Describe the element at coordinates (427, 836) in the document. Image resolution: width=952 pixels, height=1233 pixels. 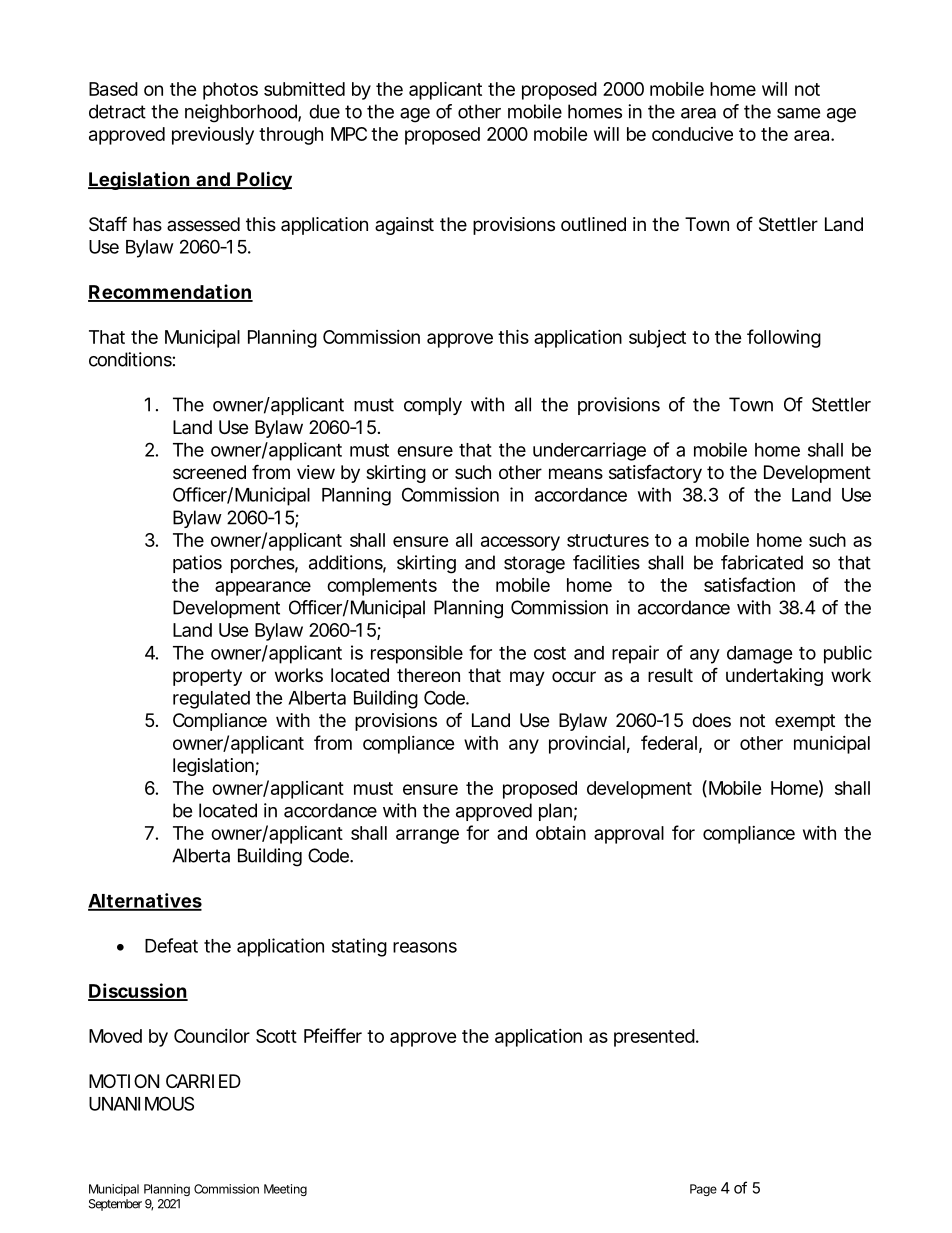
I see `arrange` at that location.
